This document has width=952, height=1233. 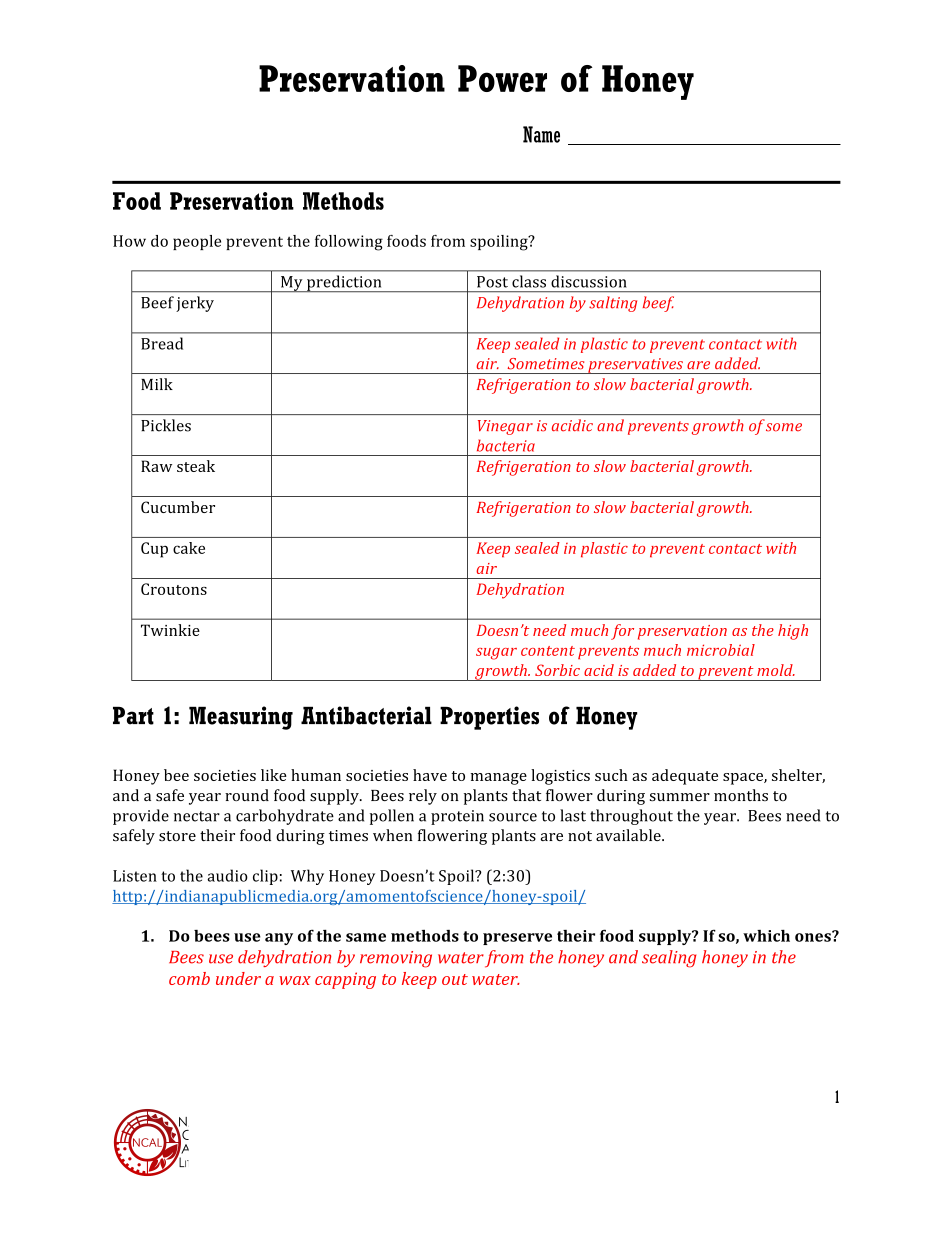 What do you see at coordinates (541, 134) in the document?
I see `Name` at bounding box center [541, 134].
